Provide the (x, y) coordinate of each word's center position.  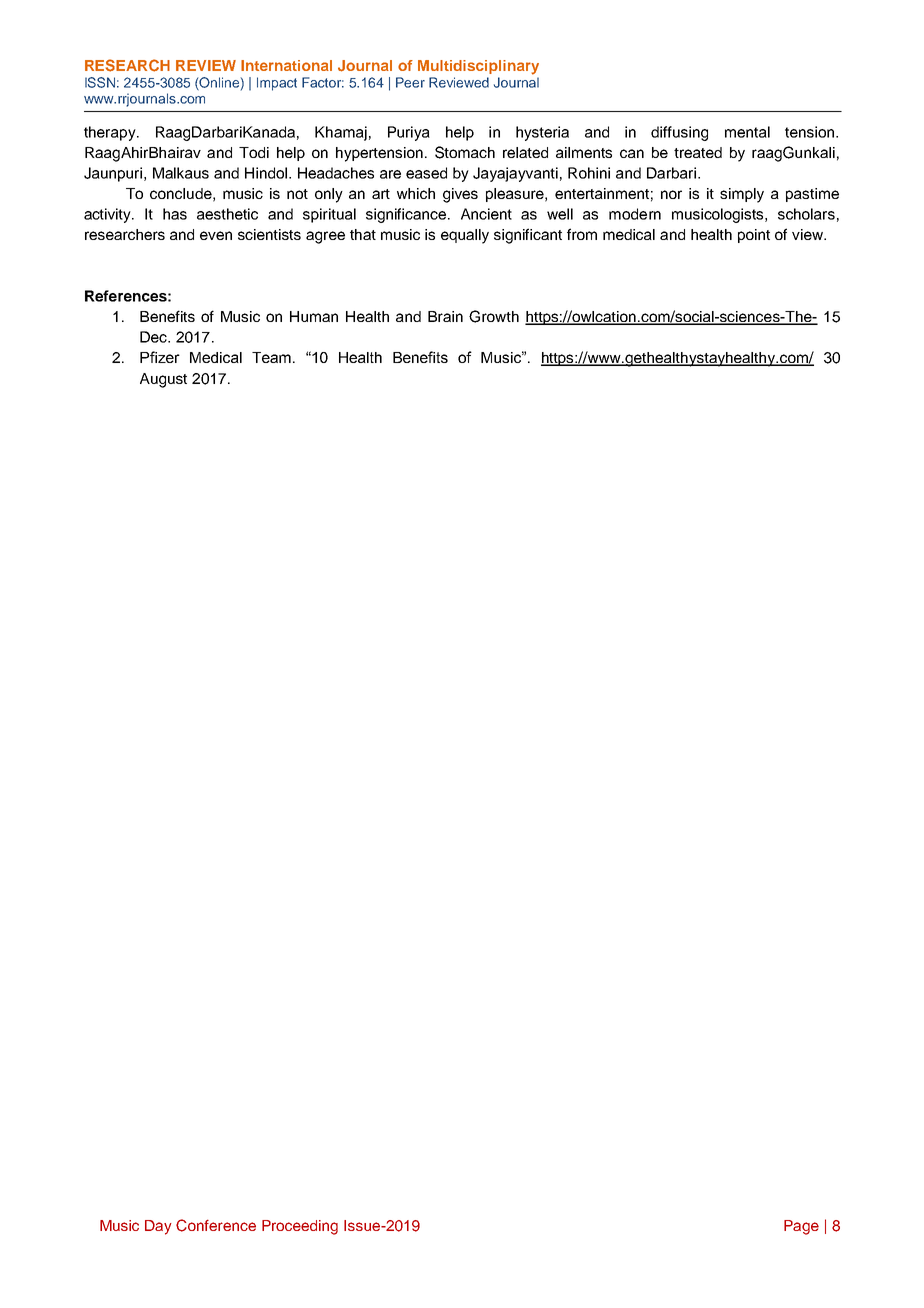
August (163, 380)
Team (271, 357)
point (754, 236)
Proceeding (300, 1227)
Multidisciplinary (478, 67)
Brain (445, 316)
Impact (277, 84)
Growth (494, 316)
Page (801, 1227)
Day (158, 1227)
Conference (216, 1225)
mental (747, 132)
